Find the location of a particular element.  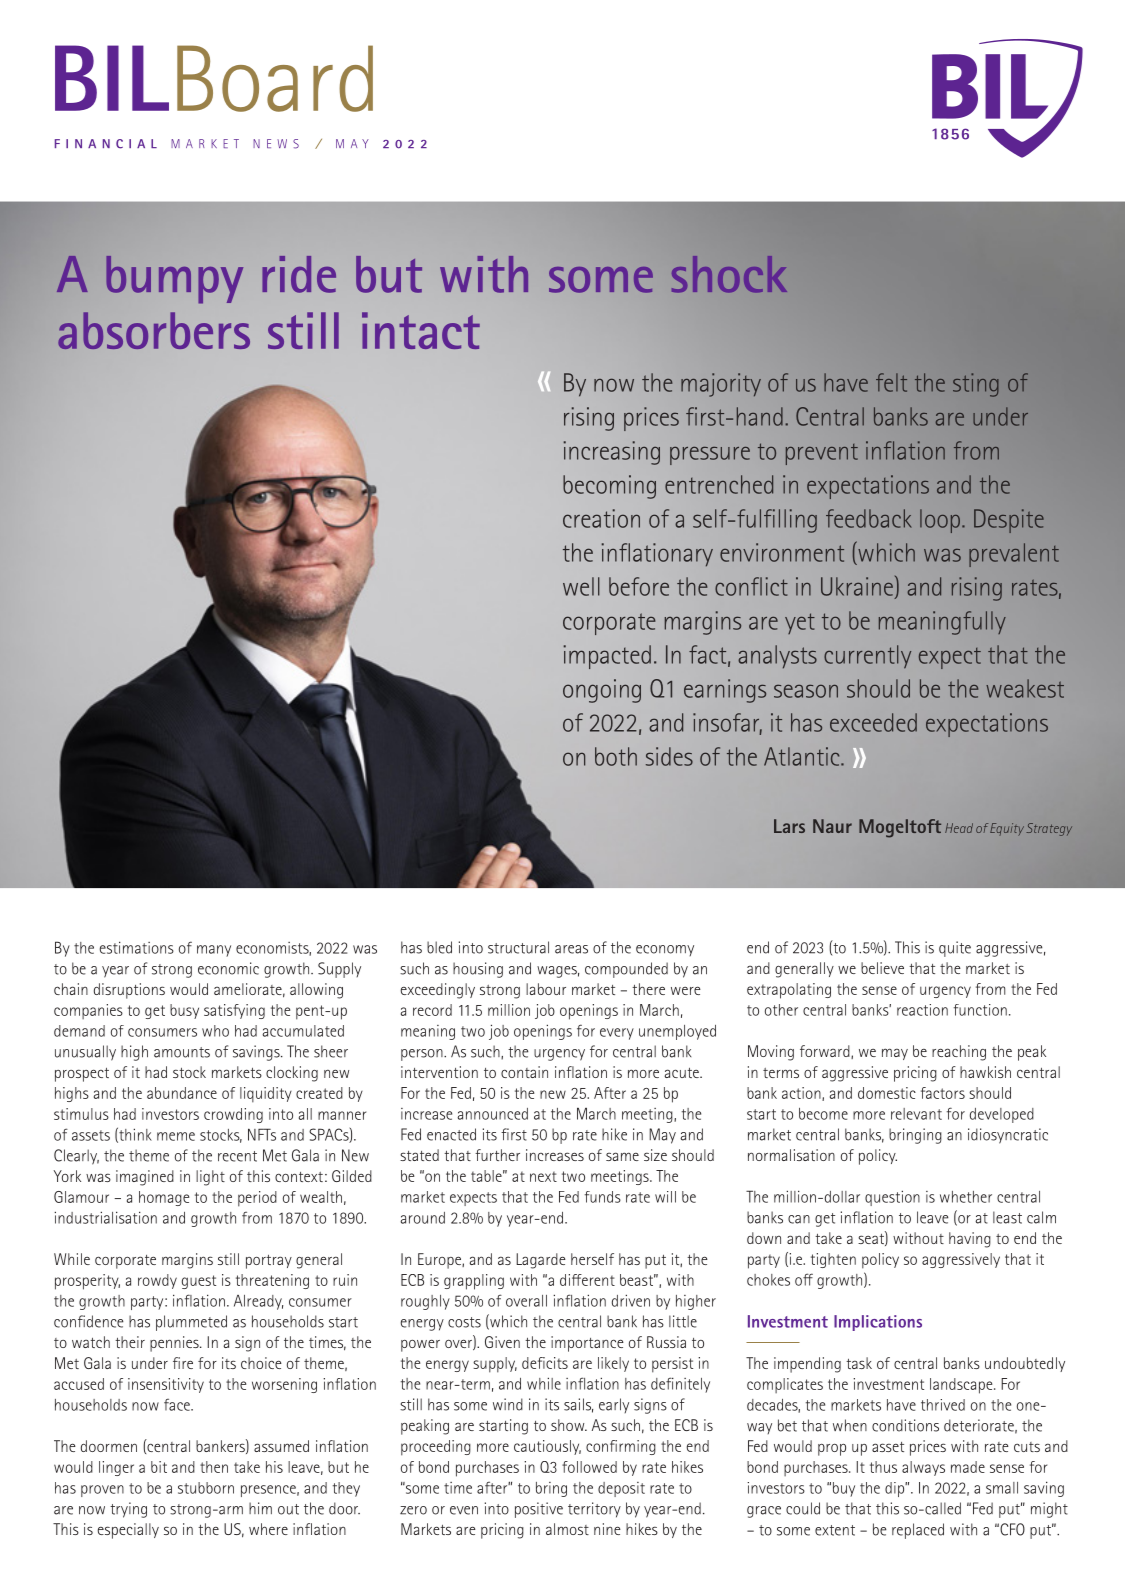

areas is located at coordinates (571, 949).
